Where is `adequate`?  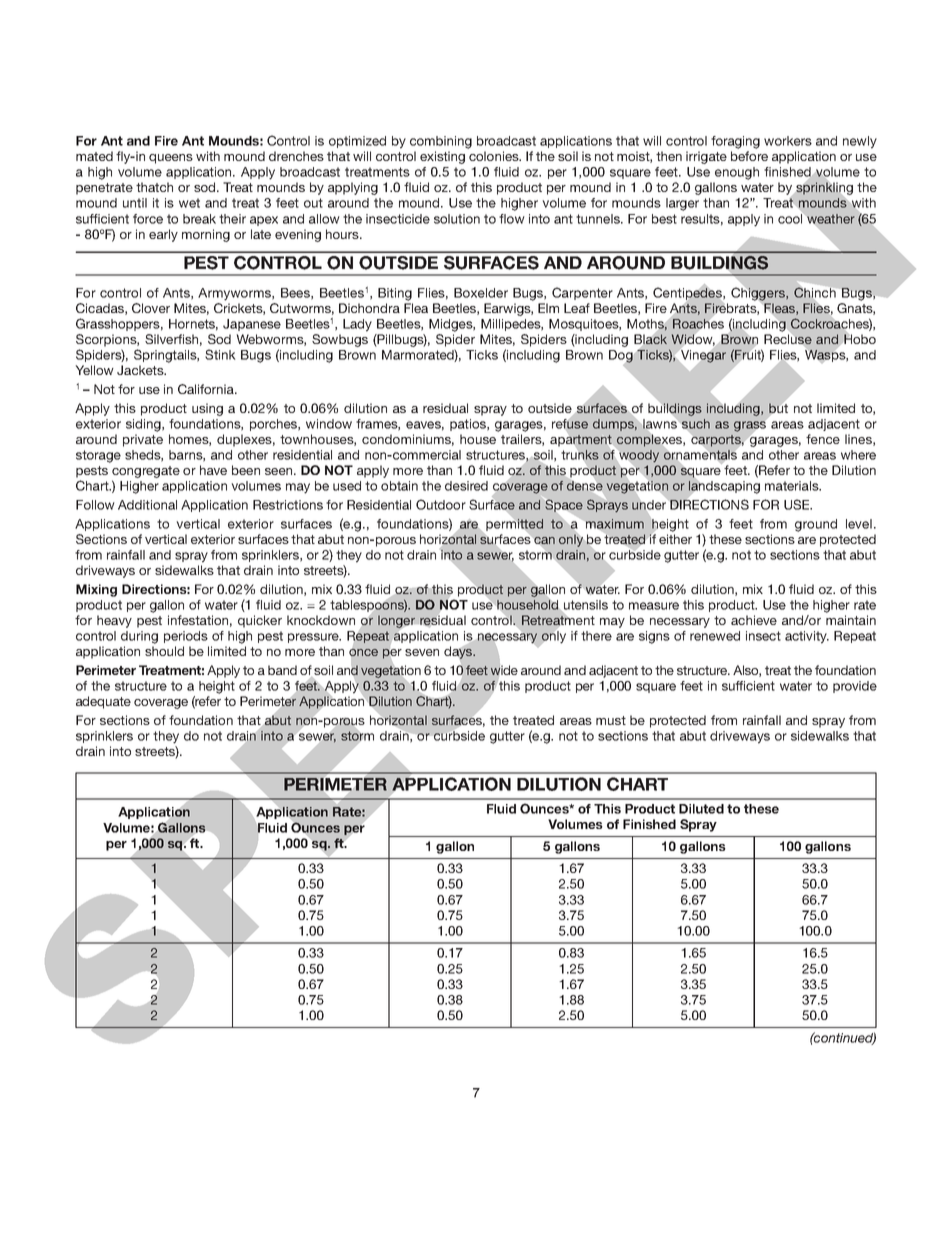 adequate is located at coordinates (103, 702).
